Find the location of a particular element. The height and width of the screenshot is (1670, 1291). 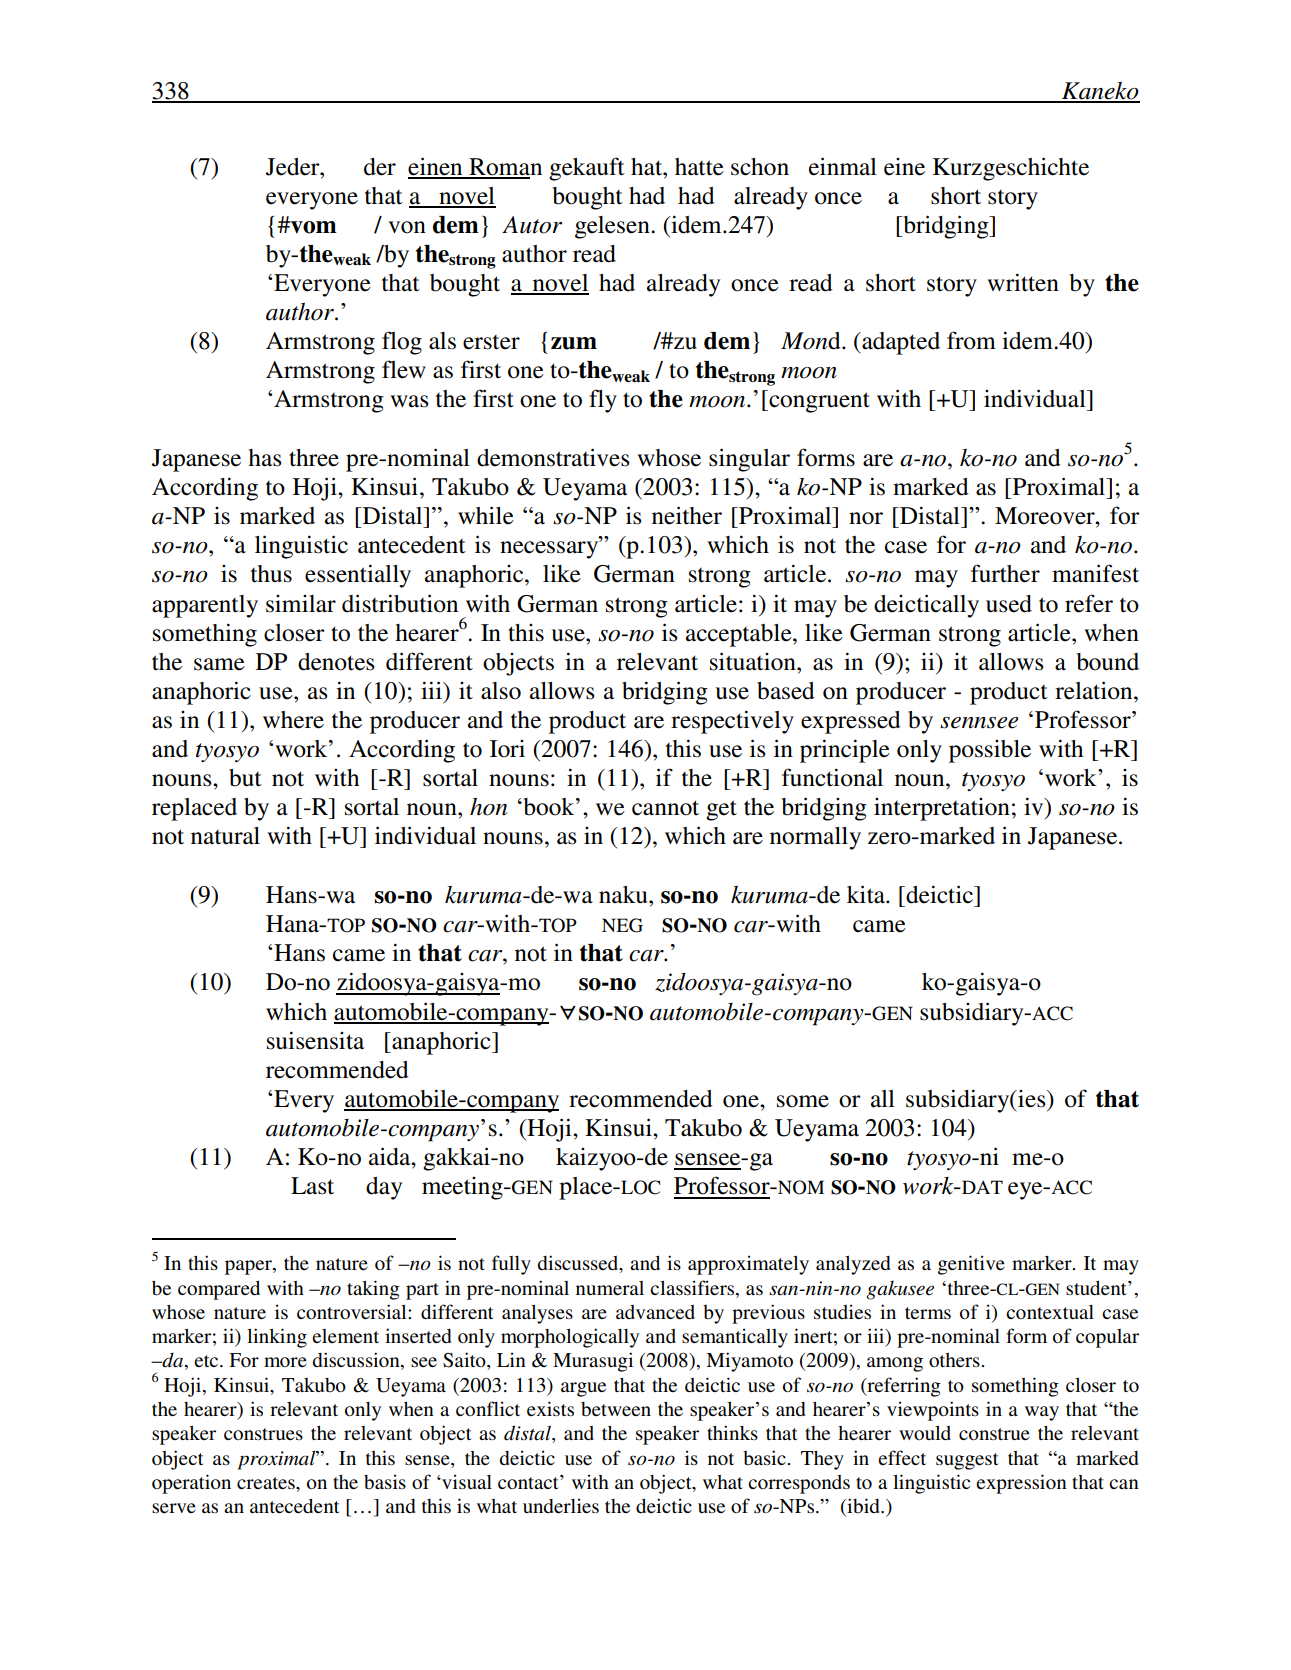

further is located at coordinates (1005, 573).
